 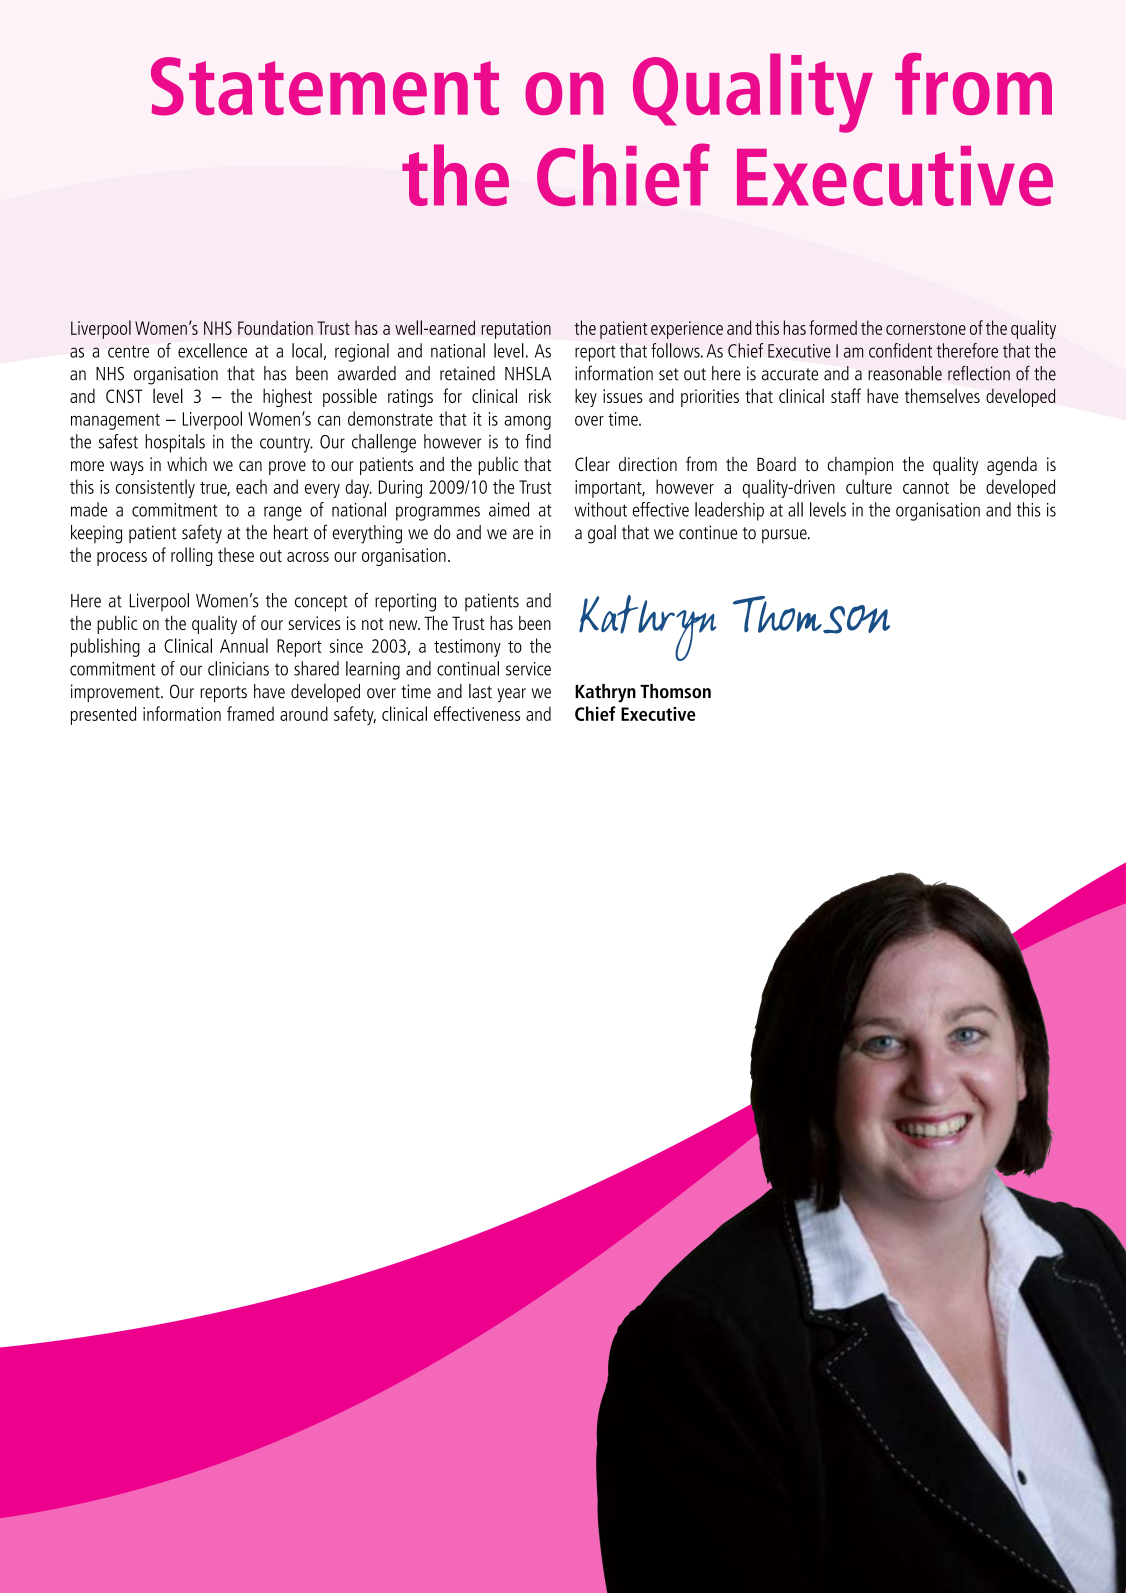 What do you see at coordinates (287, 397) in the image?
I see `highest` at bounding box center [287, 397].
